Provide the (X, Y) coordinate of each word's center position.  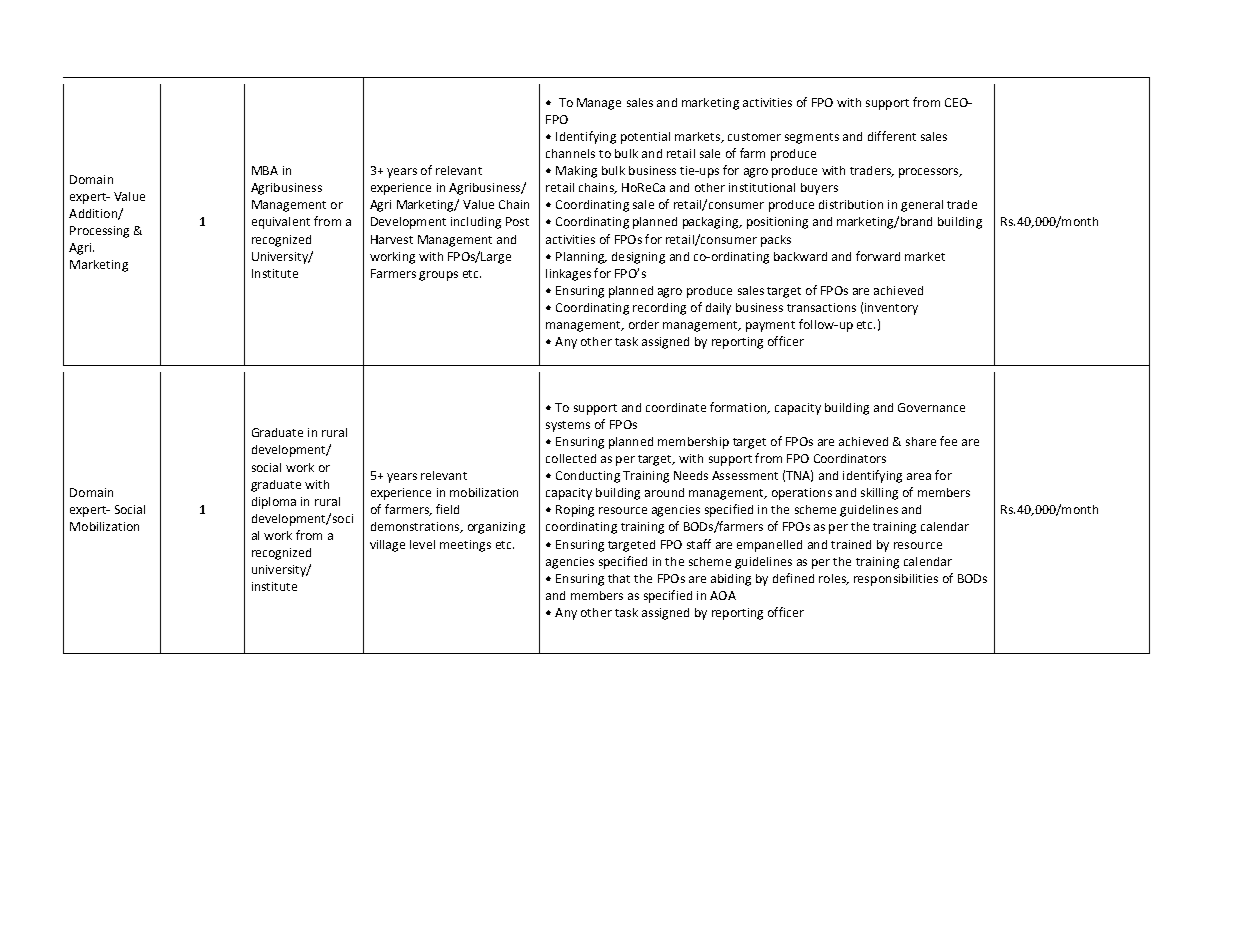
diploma (274, 503)
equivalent (281, 223)
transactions (821, 307)
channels (570, 153)
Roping (575, 511)
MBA (265, 170)
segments (812, 138)
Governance (931, 407)
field (447, 509)
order (644, 324)
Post (517, 221)
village (387, 546)
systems (568, 426)
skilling (879, 494)
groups (438, 276)
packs (776, 241)
